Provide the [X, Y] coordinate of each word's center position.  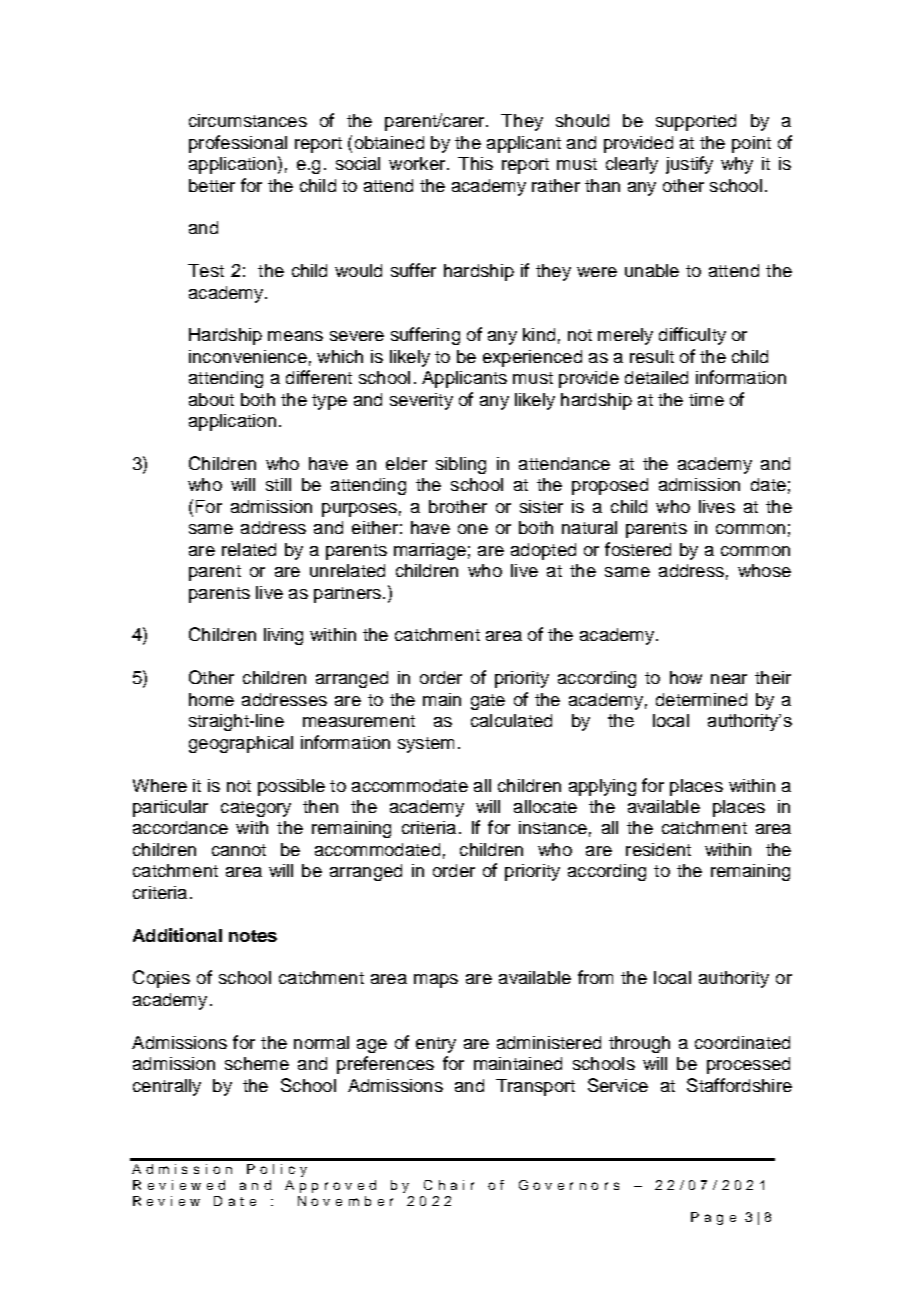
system [426, 745]
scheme [257, 1063]
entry [436, 1045]
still [278, 484]
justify [689, 165]
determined [701, 699]
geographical [241, 744]
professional [238, 144]
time [706, 399]
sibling [461, 465]
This [475, 163]
